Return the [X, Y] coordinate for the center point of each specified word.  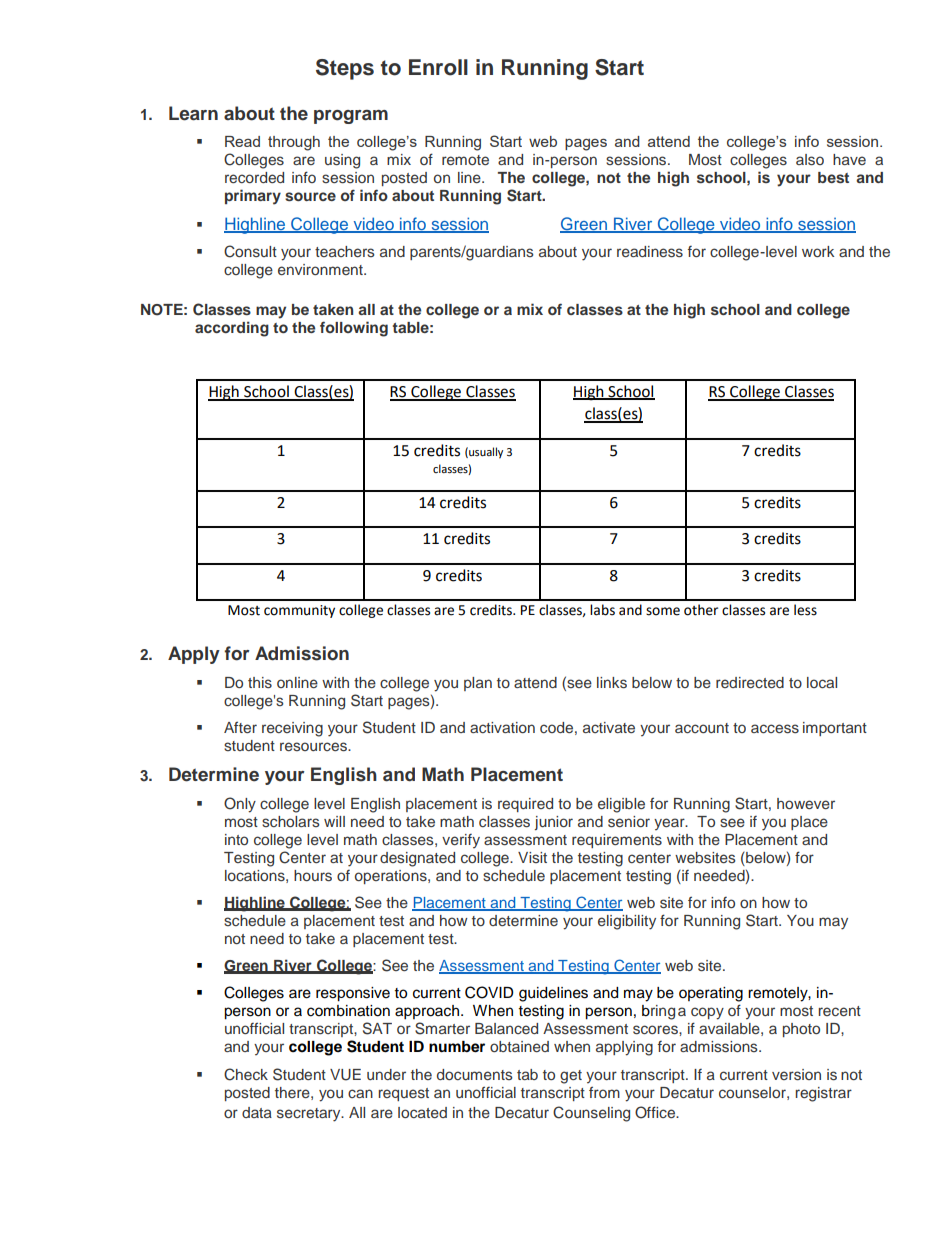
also [810, 160]
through [294, 143]
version [796, 1075]
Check [246, 1074]
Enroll [438, 67]
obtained [519, 1046]
